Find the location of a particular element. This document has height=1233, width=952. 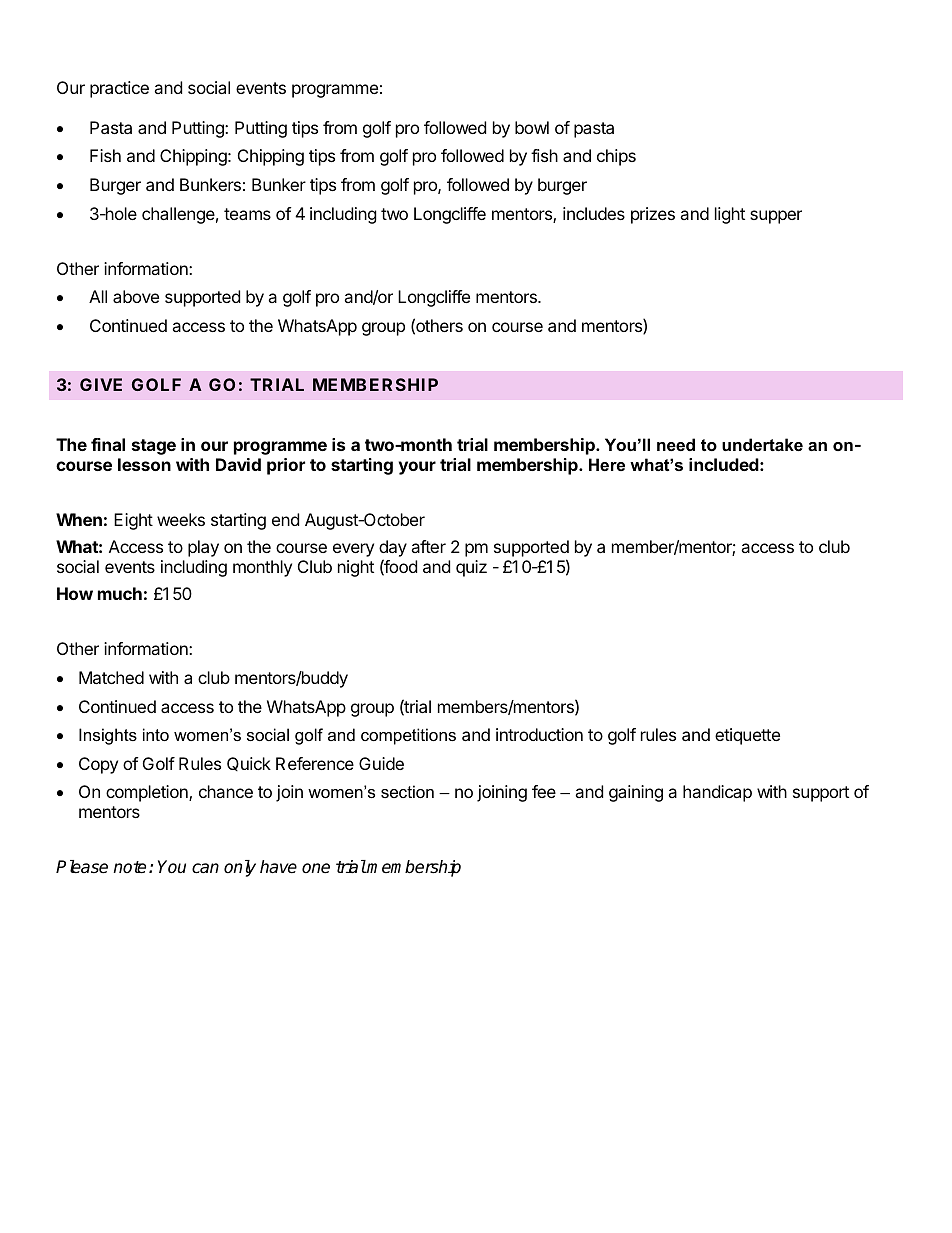

quiz is located at coordinates (471, 568).
